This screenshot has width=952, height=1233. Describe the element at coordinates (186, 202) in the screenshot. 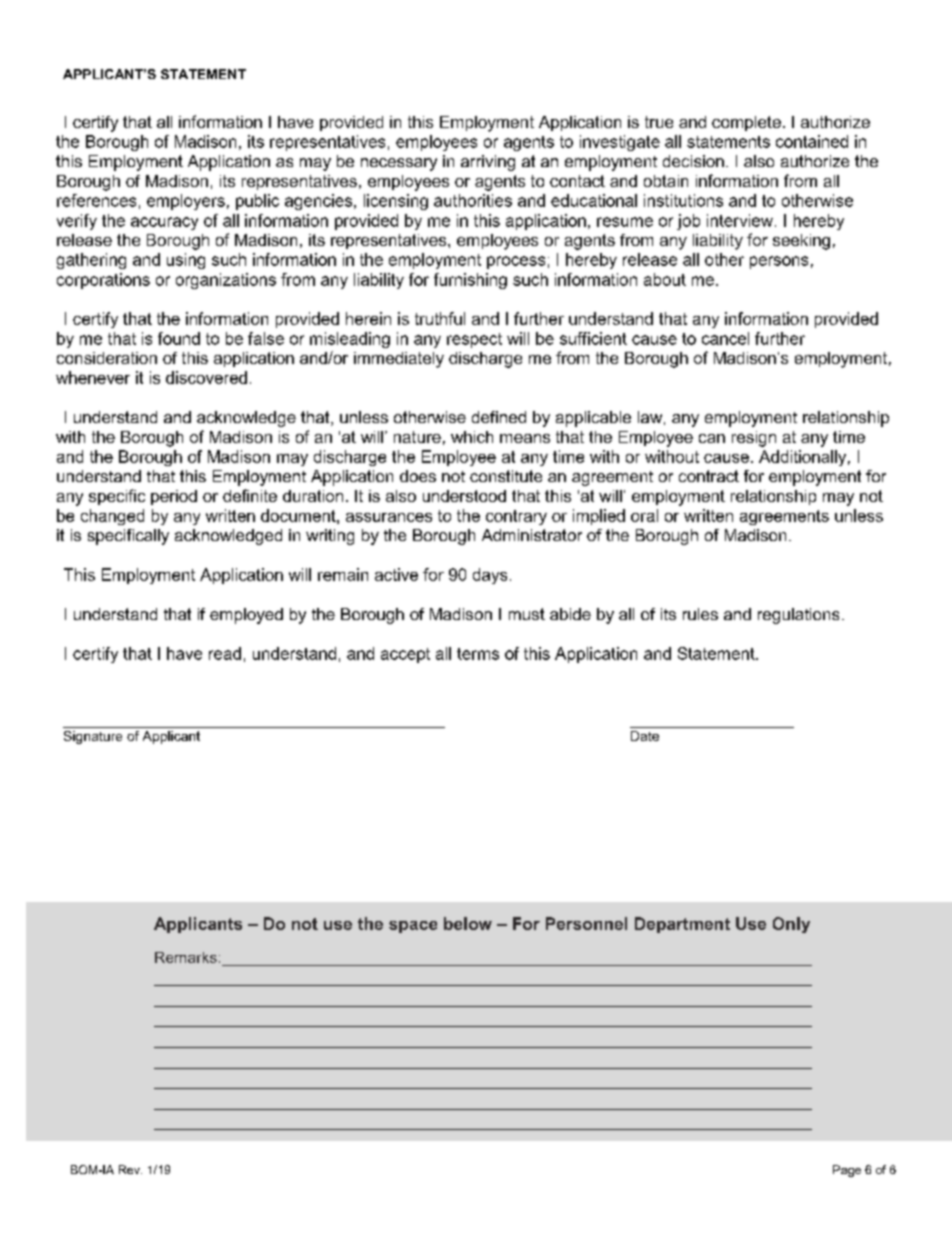

I see `employers` at that location.
